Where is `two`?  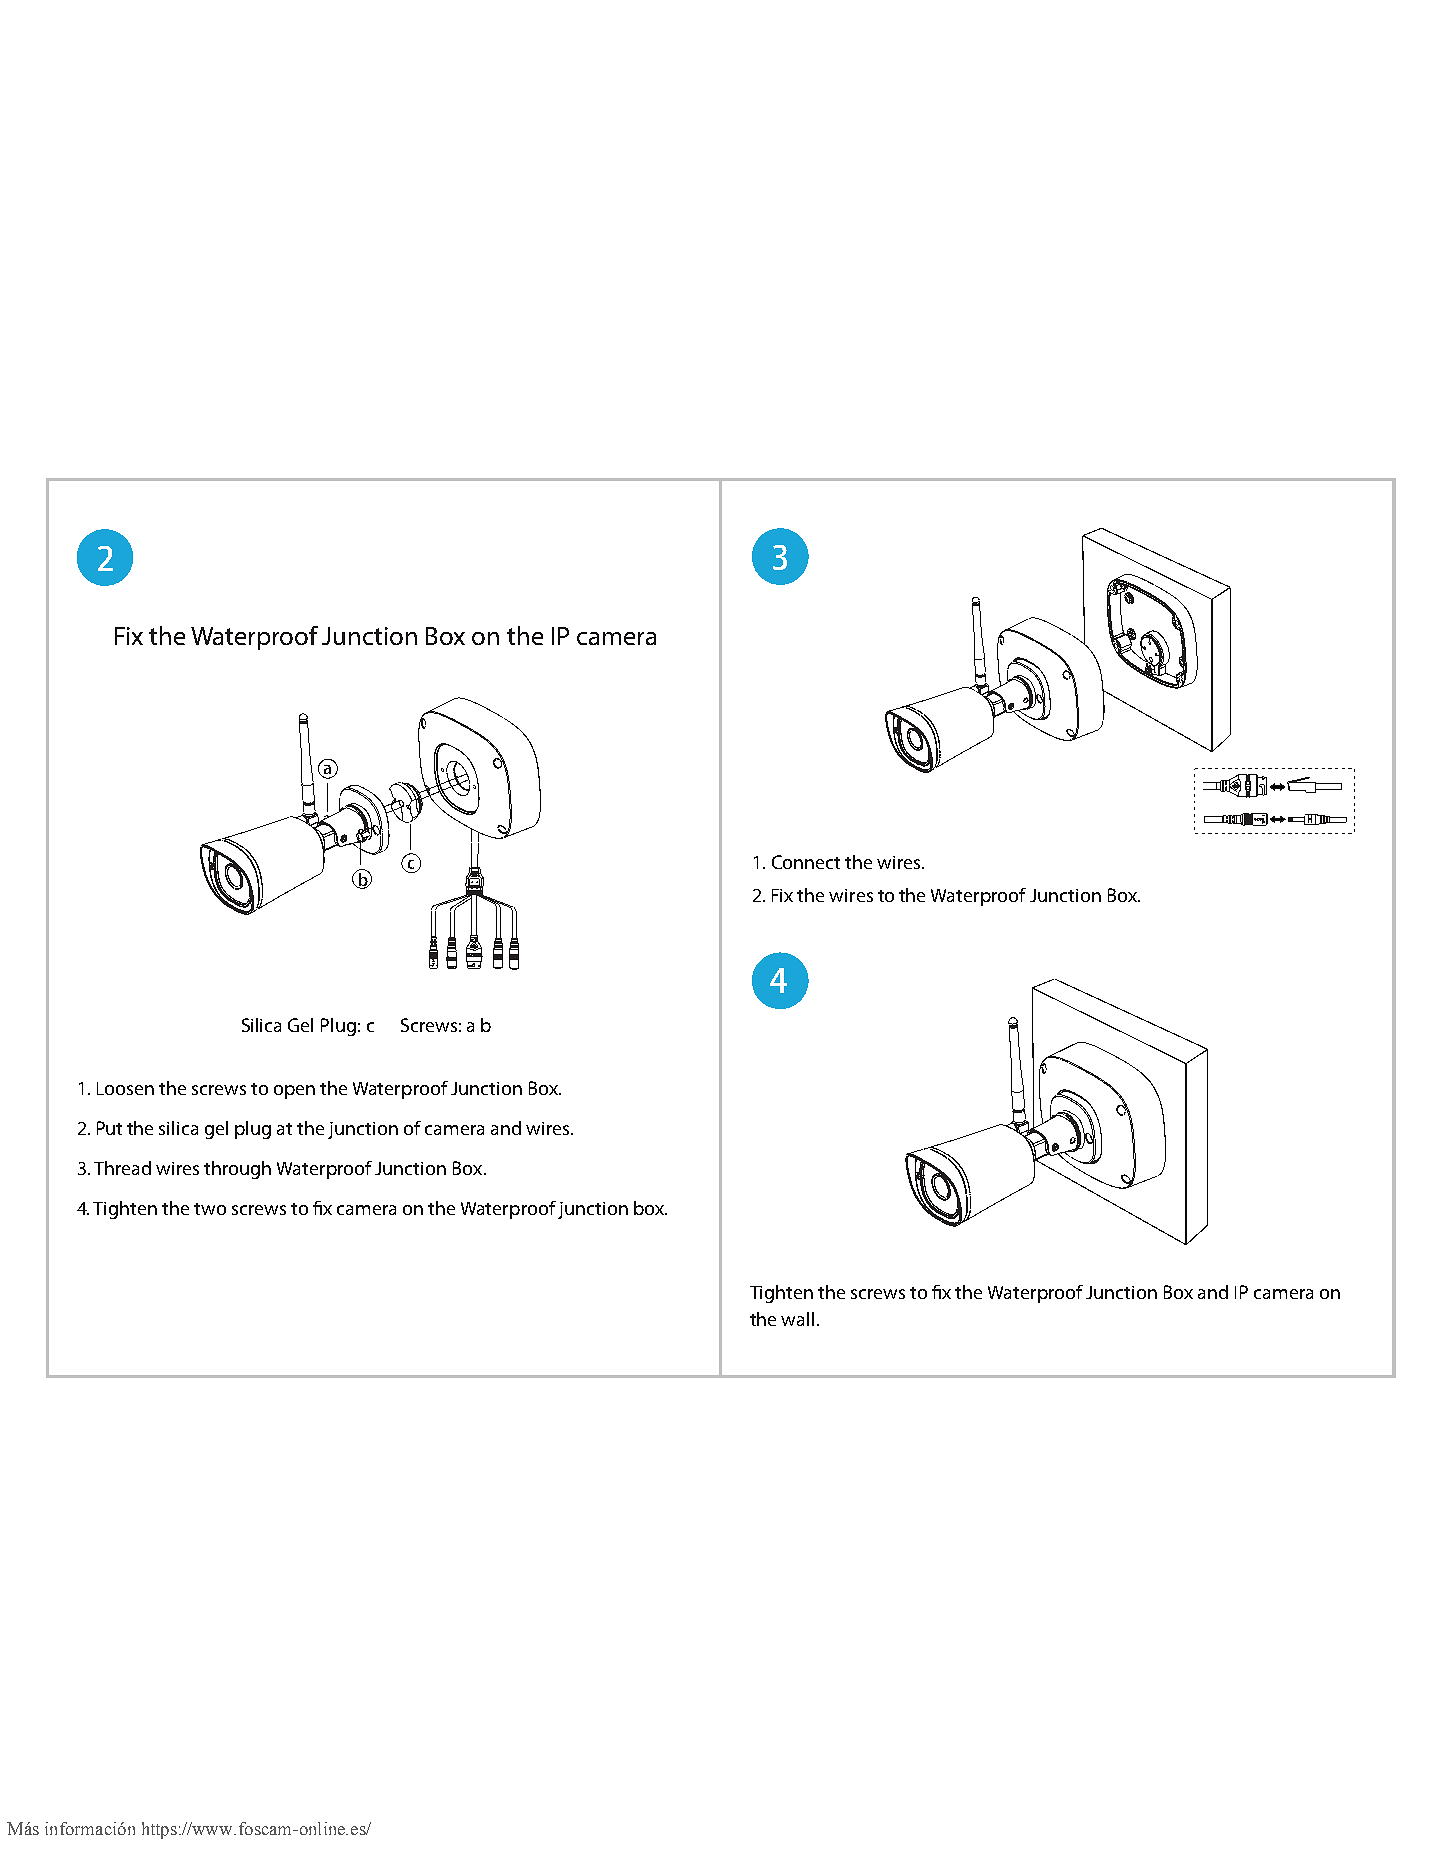 two is located at coordinates (210, 1209).
